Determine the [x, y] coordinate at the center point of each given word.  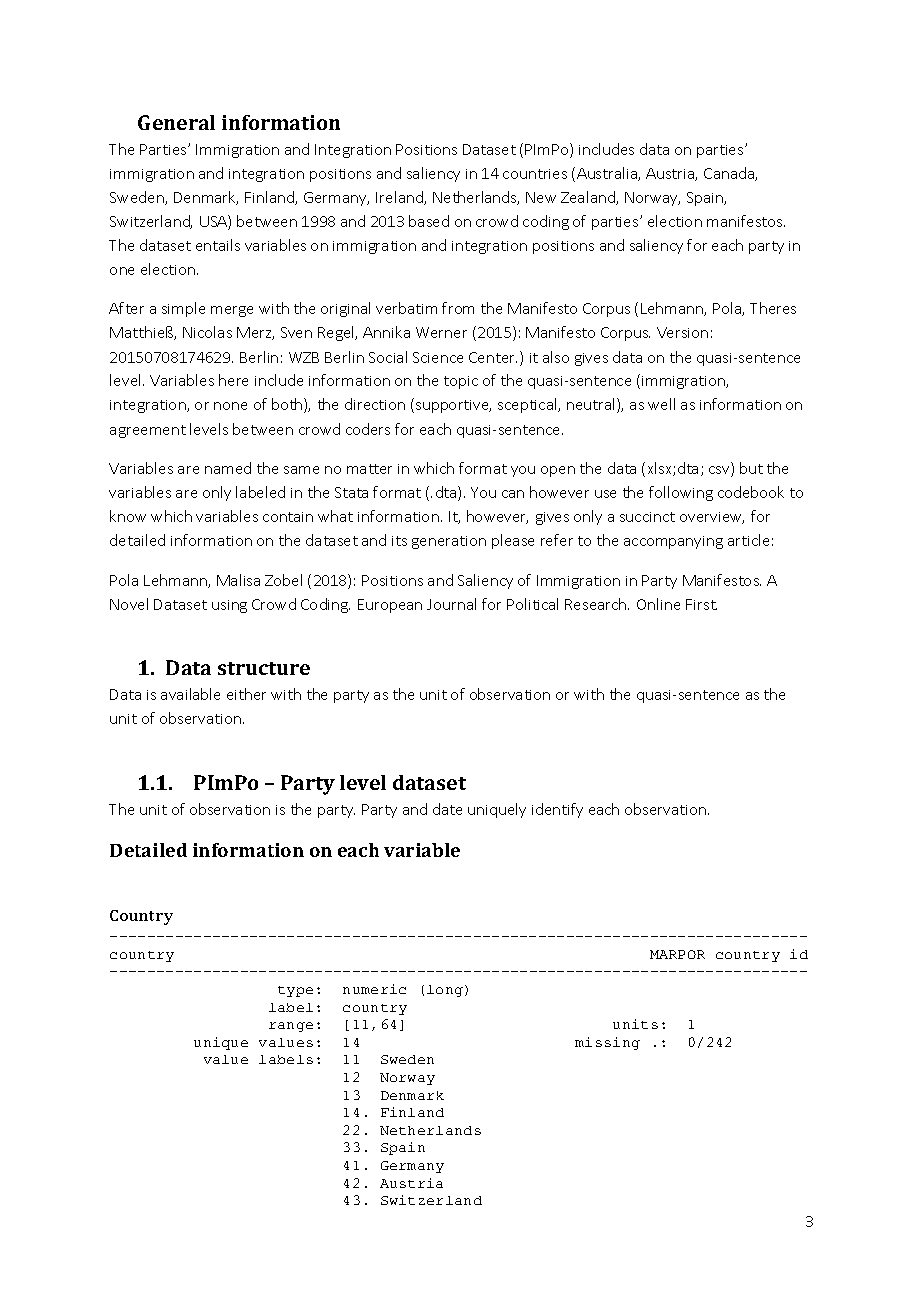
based [429, 221]
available [190, 694]
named [228, 468]
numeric [374, 989]
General [176, 122]
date [447, 809]
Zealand [589, 198]
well [661, 404]
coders [368, 429]
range [291, 1027]
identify [557, 810]
